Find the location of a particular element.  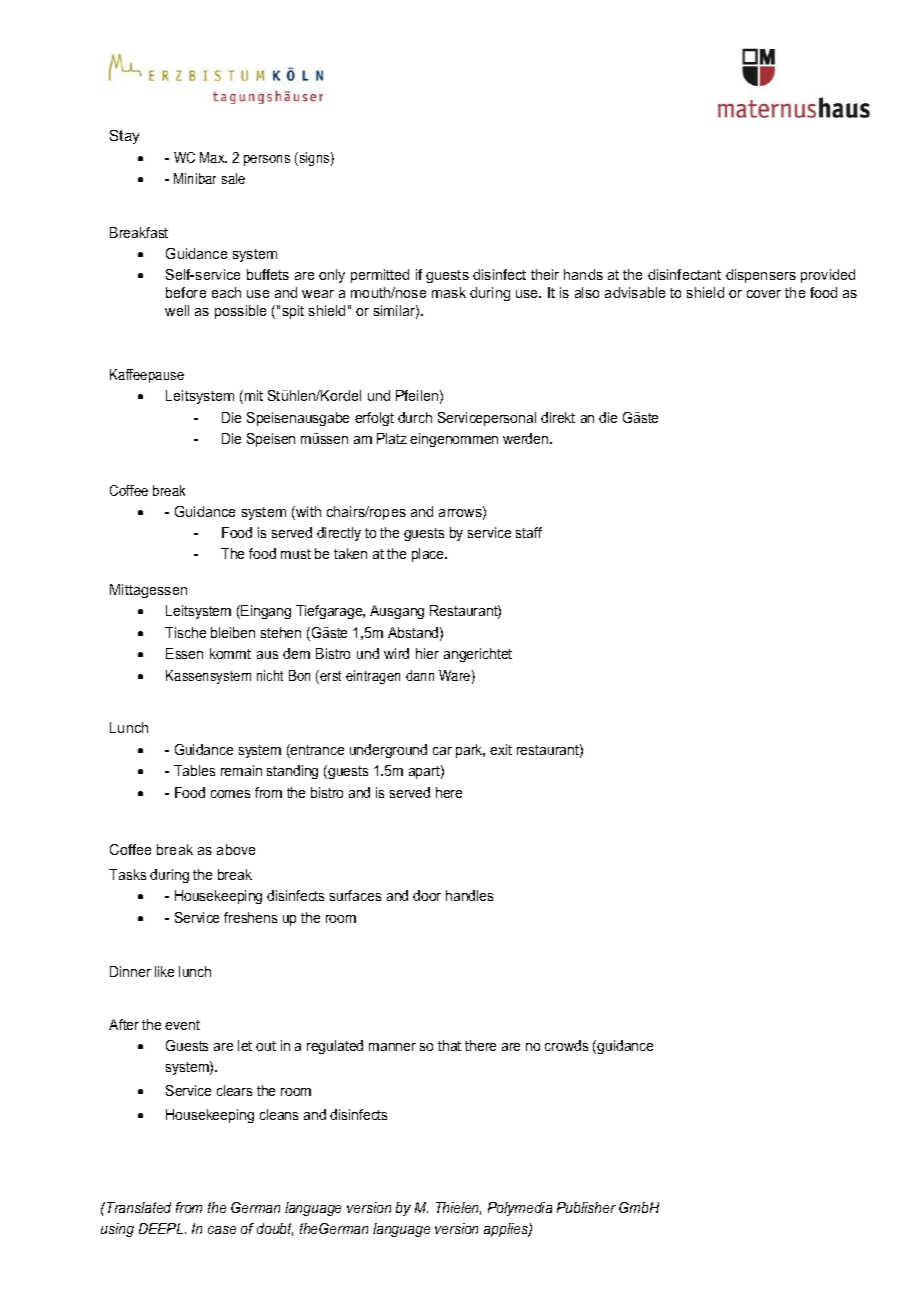

exit is located at coordinates (501, 749).
